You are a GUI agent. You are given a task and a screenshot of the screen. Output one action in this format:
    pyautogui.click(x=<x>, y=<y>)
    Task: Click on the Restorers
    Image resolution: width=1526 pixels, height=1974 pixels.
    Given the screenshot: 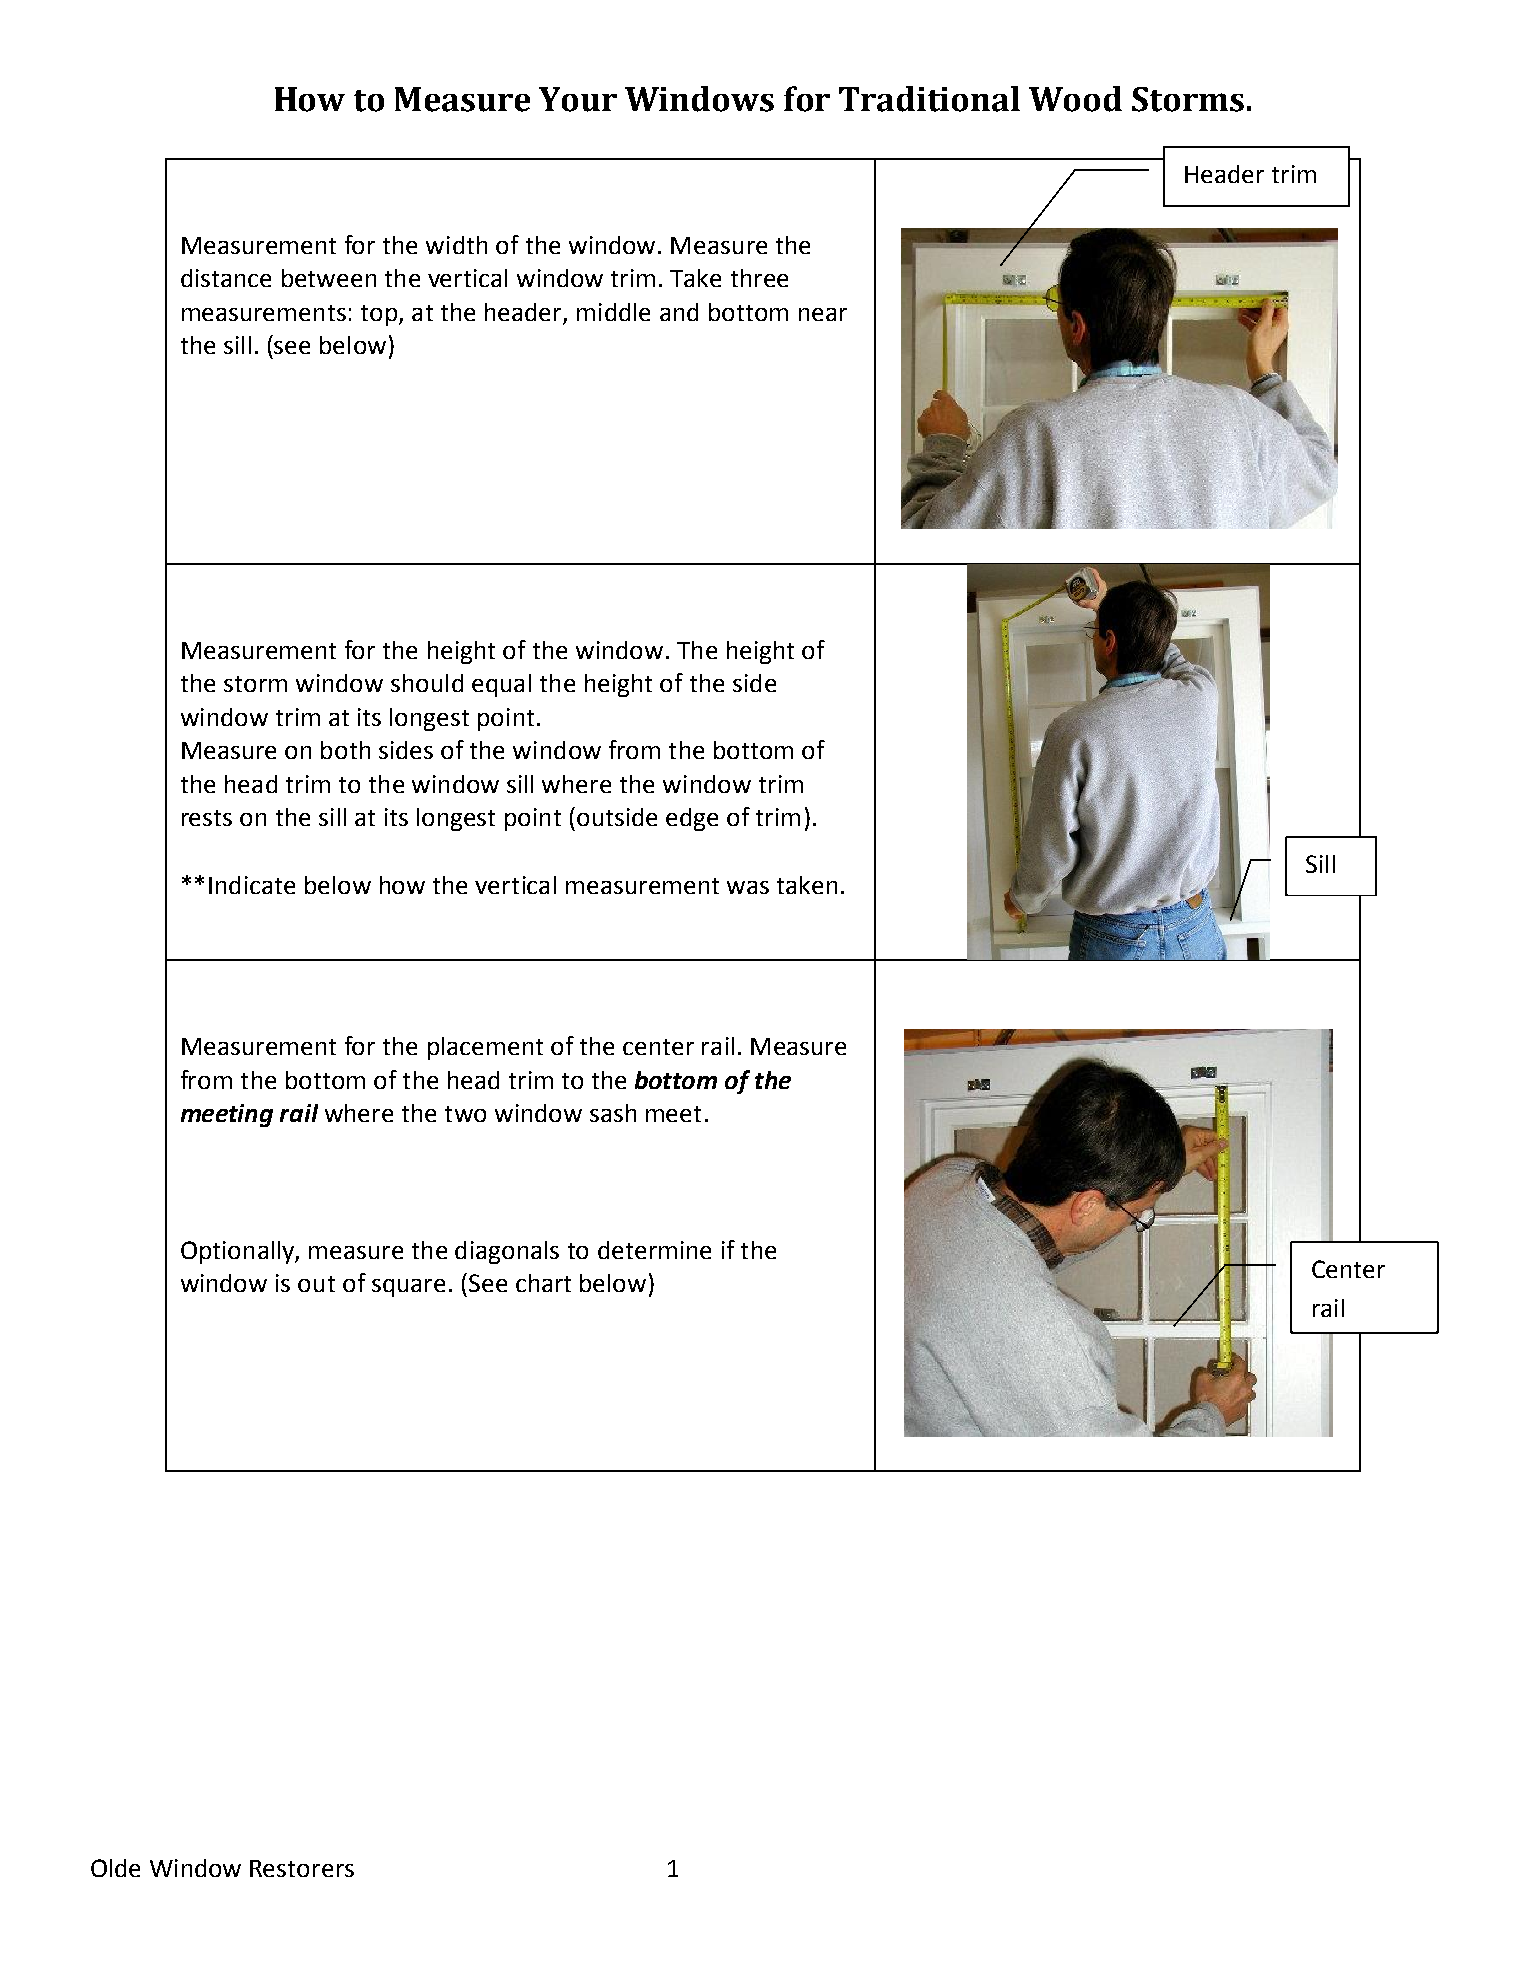 What is the action you would take?
    pyautogui.click(x=302, y=1868)
